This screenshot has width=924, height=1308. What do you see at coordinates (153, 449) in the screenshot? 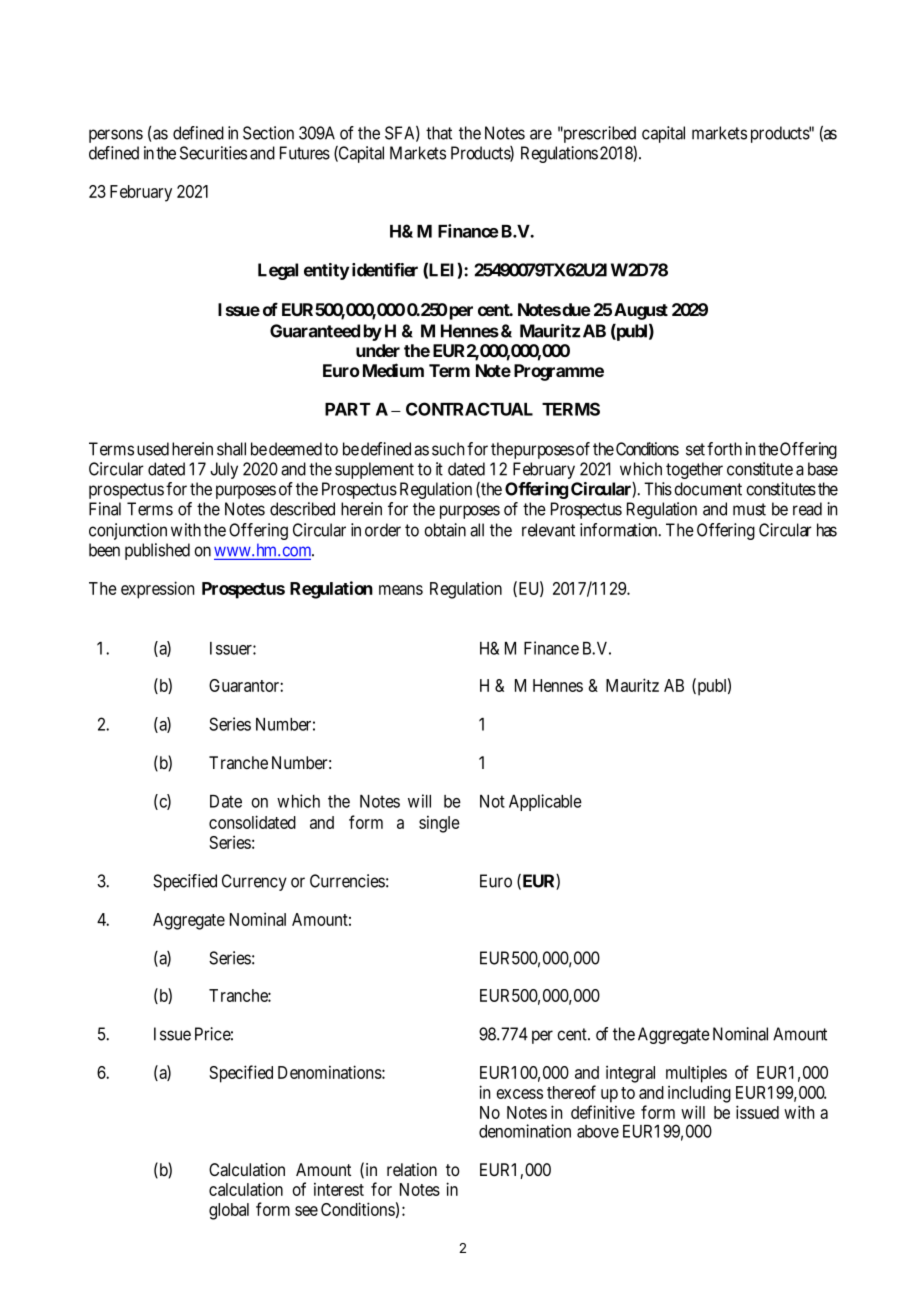
I see `used` at bounding box center [153, 449].
